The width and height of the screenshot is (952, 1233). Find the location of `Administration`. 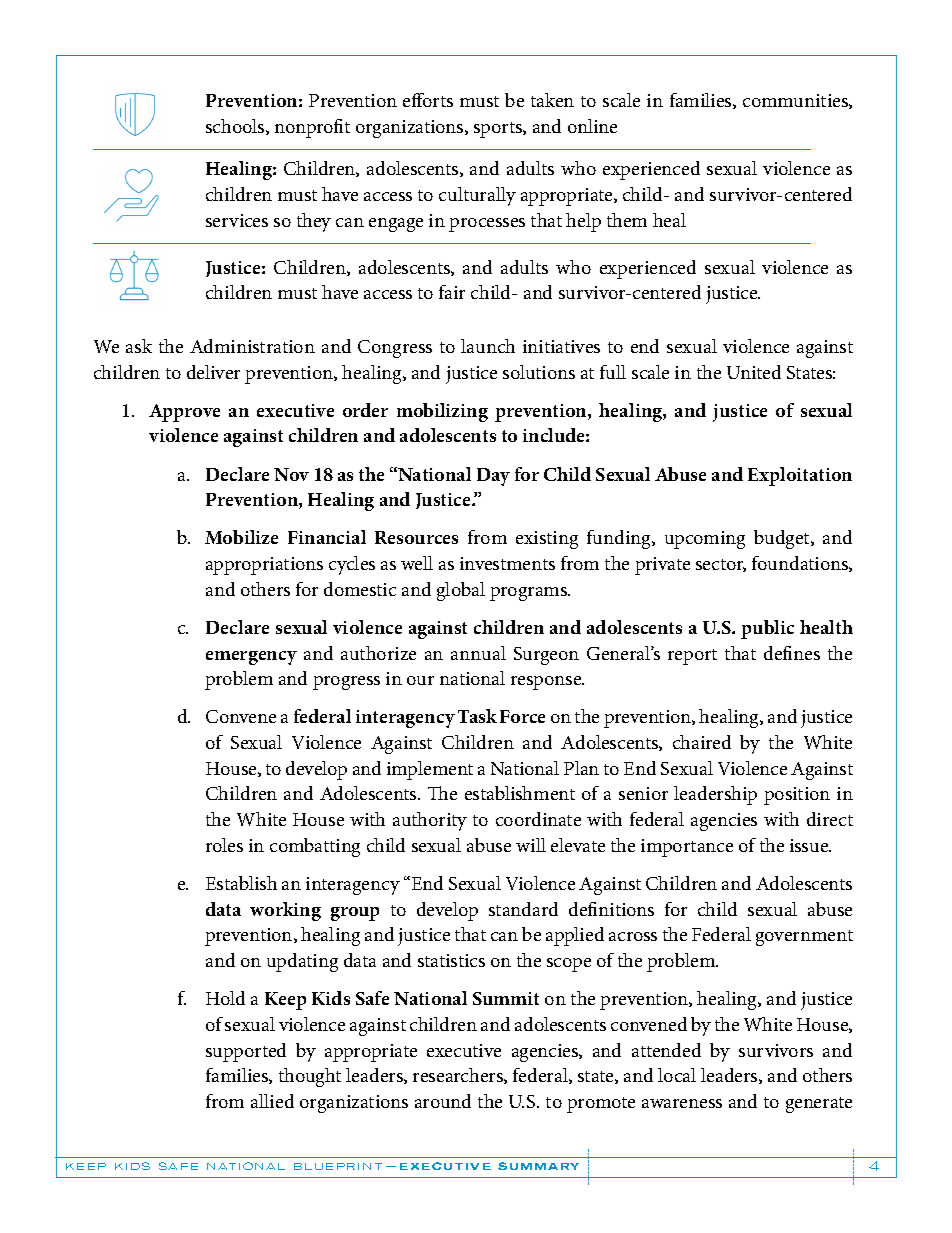

Administration is located at coordinates (252, 346).
